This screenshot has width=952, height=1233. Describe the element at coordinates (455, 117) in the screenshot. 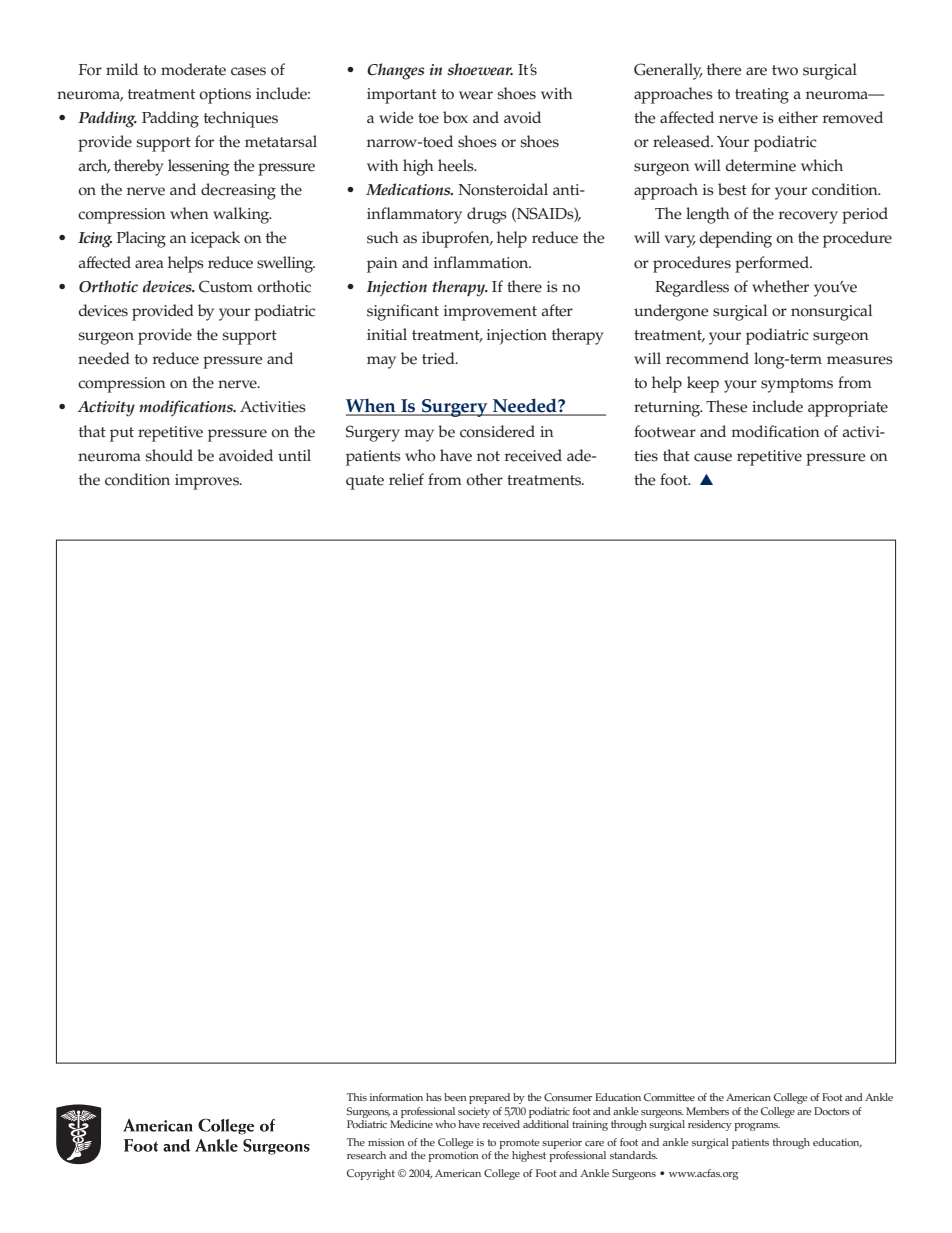

I see `box` at that location.
